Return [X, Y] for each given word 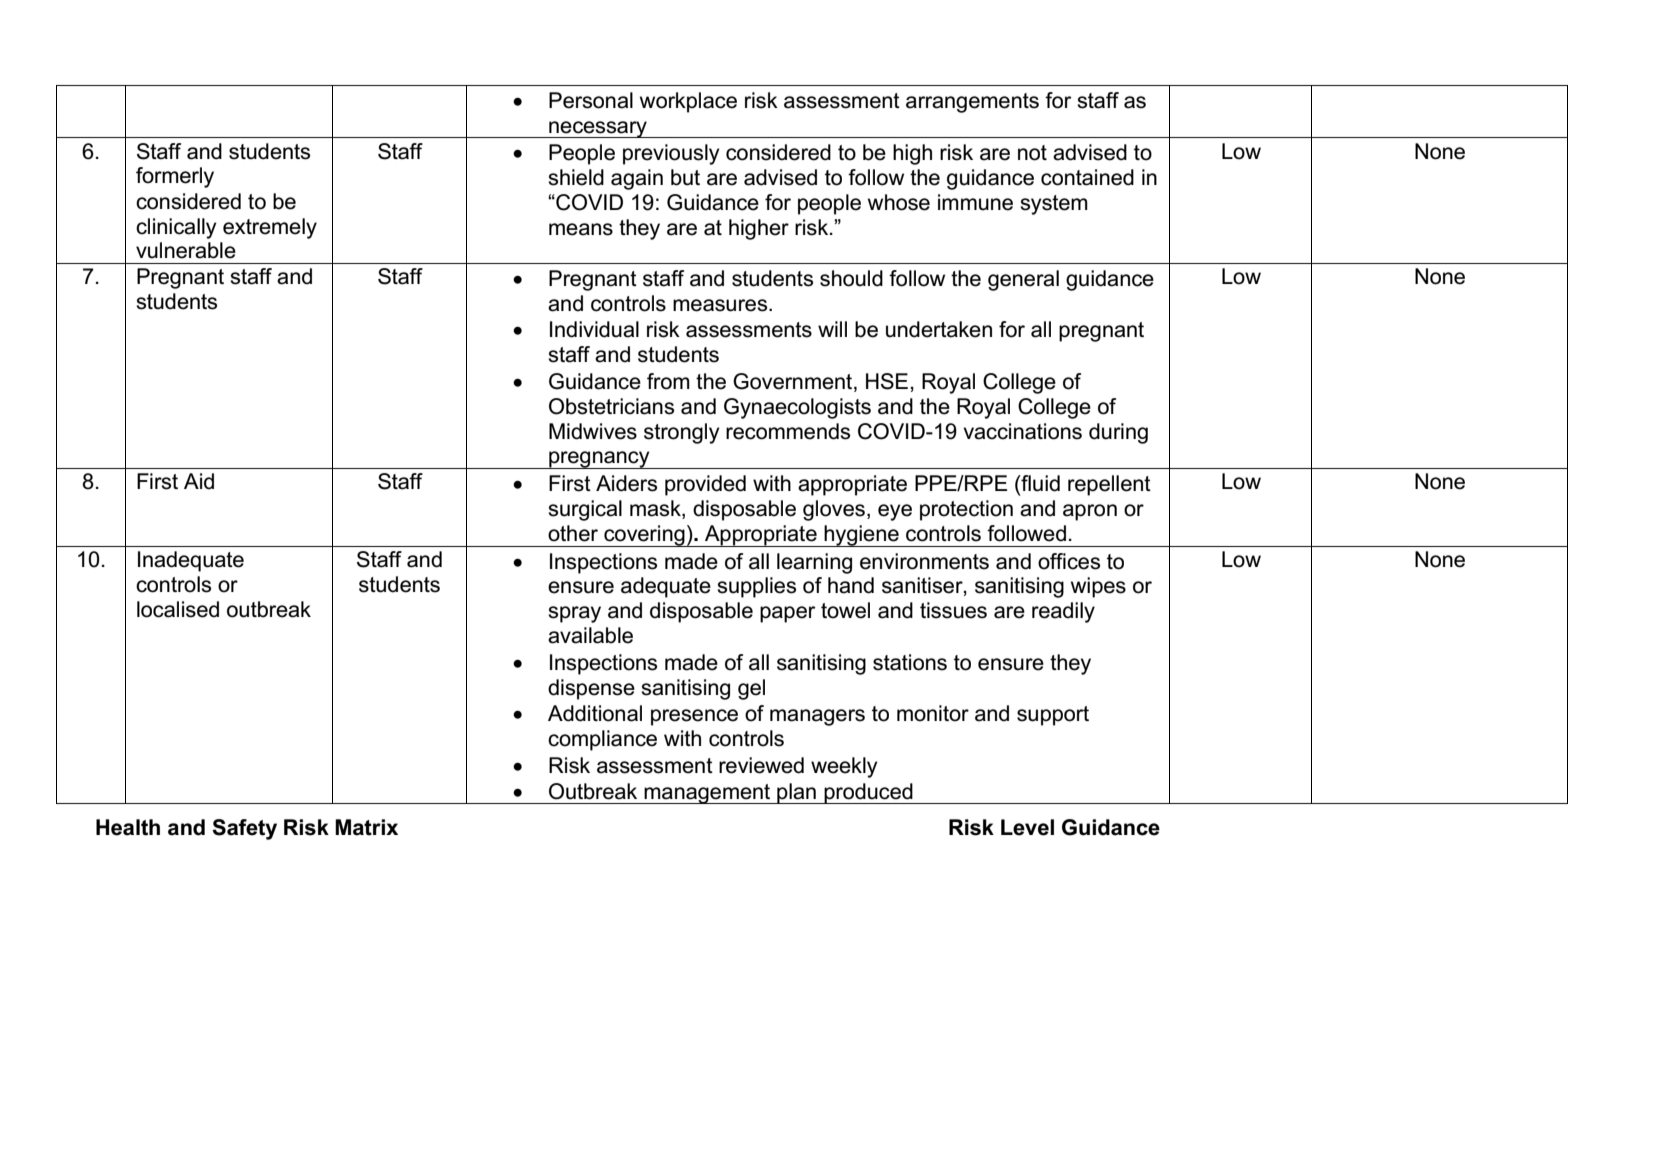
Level [1027, 827]
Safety [244, 829]
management [708, 794]
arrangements [972, 103]
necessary [598, 129]
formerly [175, 177]
